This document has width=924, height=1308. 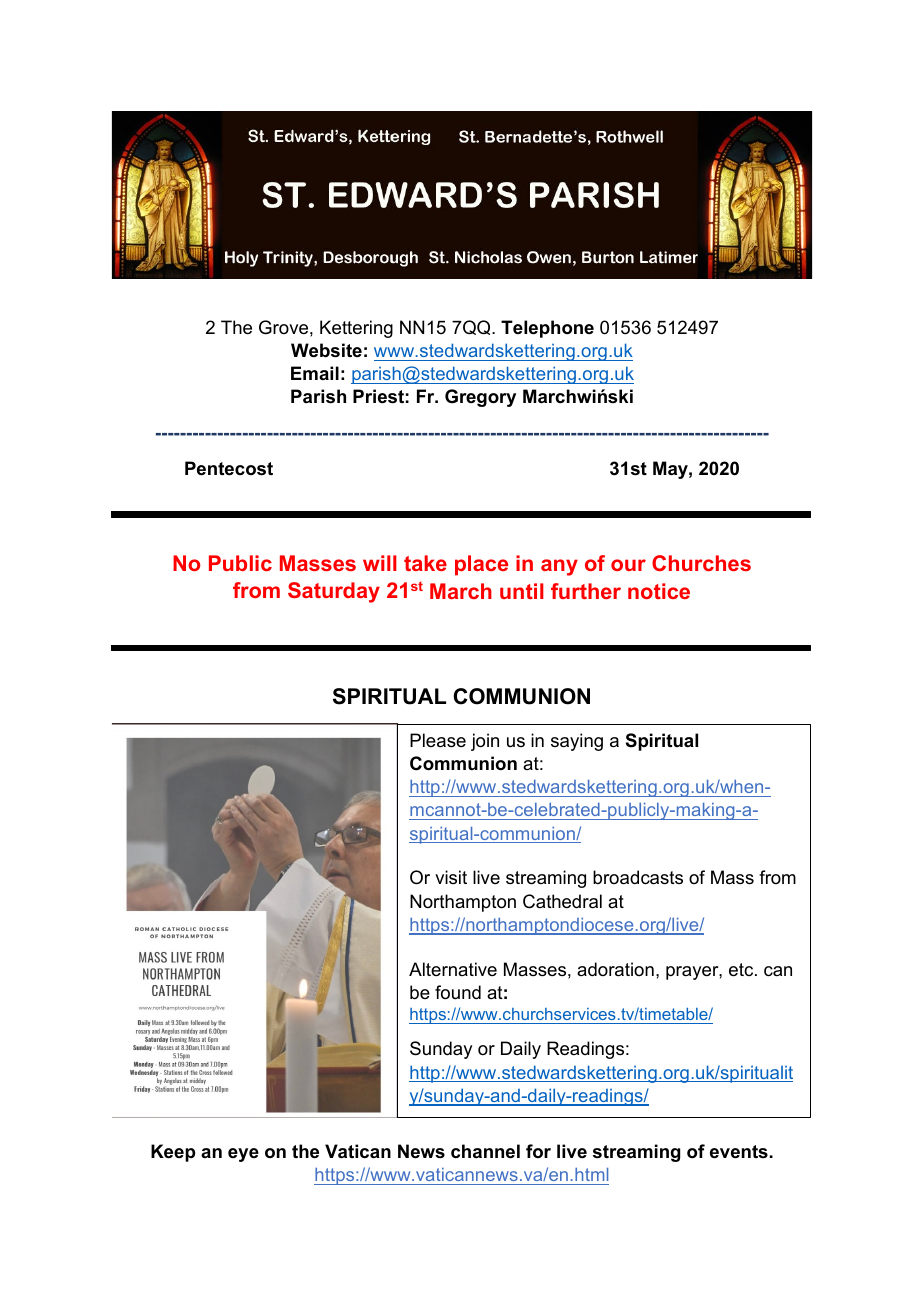 I want to click on channel, so click(x=485, y=1151).
